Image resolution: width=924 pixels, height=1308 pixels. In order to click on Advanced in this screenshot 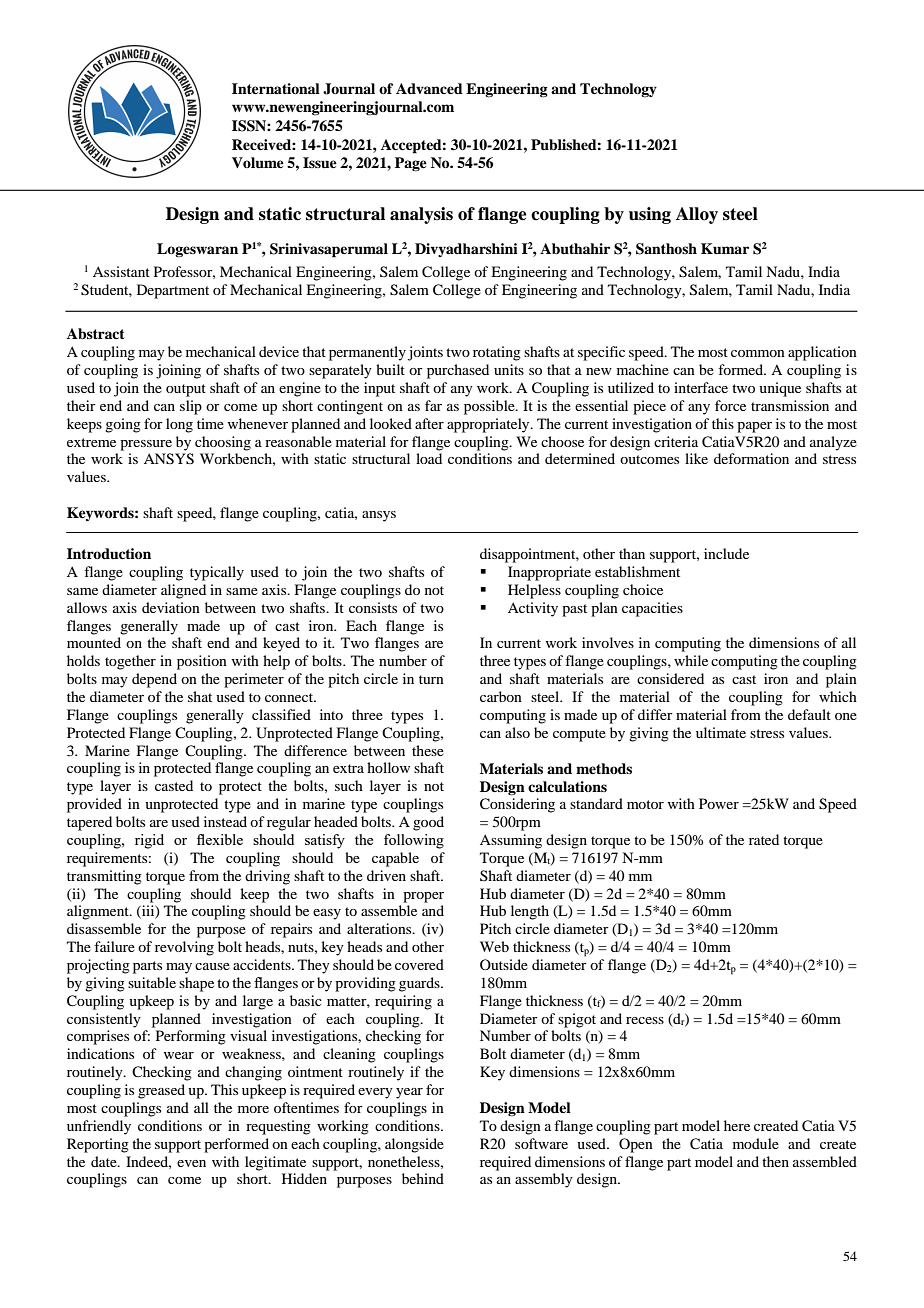, I will do `click(429, 88)`.
